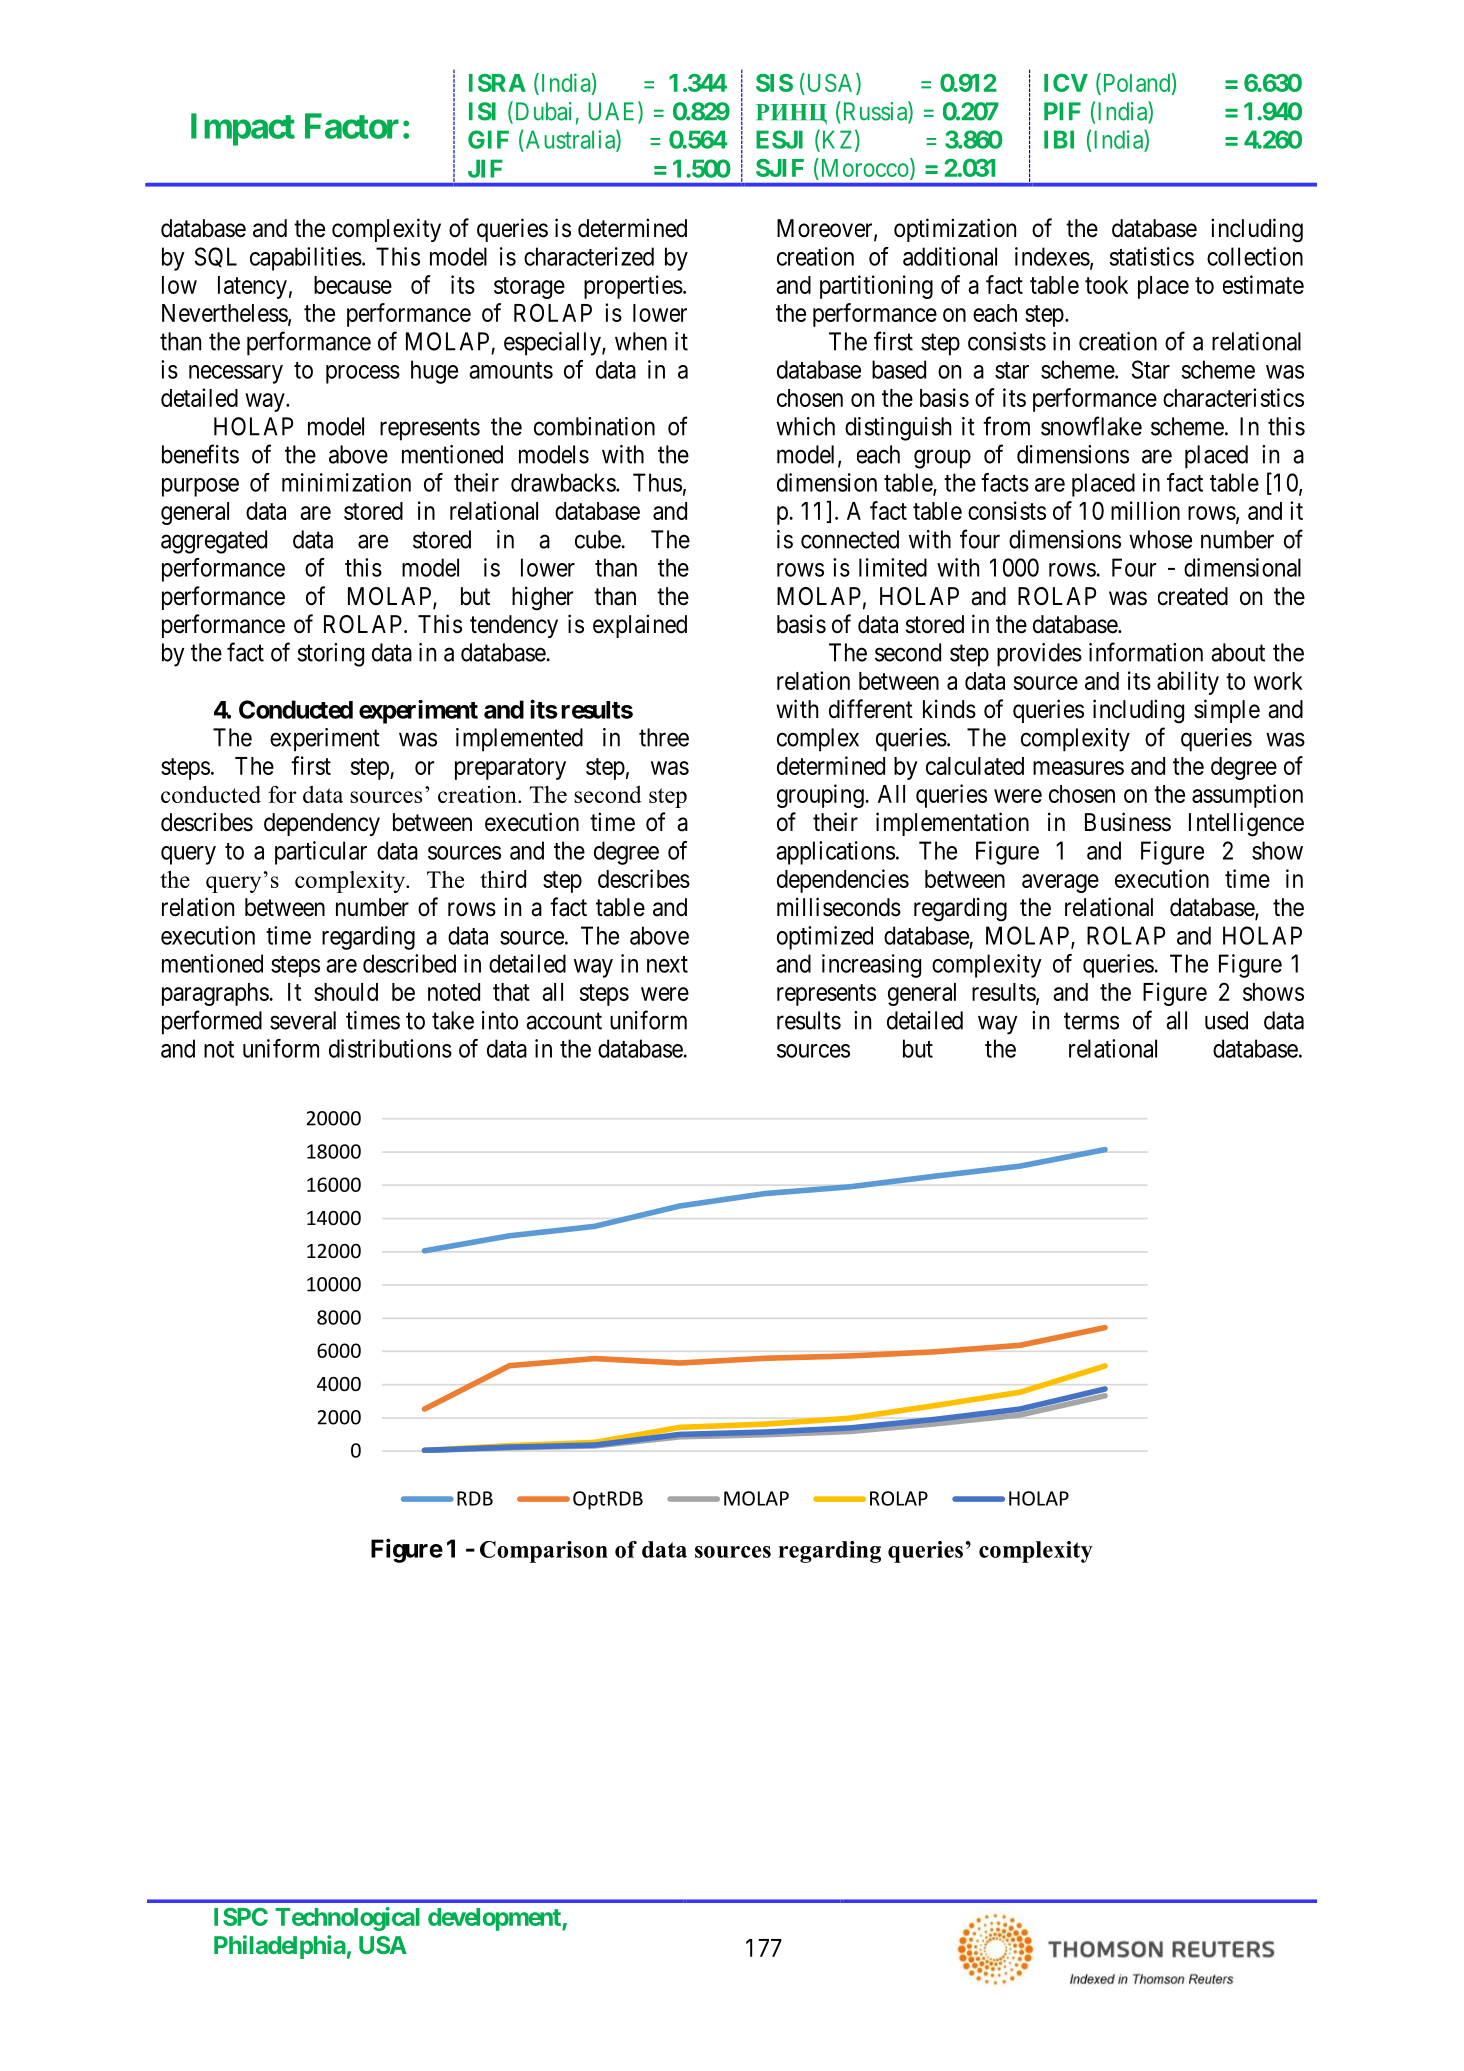  I want to click on Technological, so click(347, 1919).
